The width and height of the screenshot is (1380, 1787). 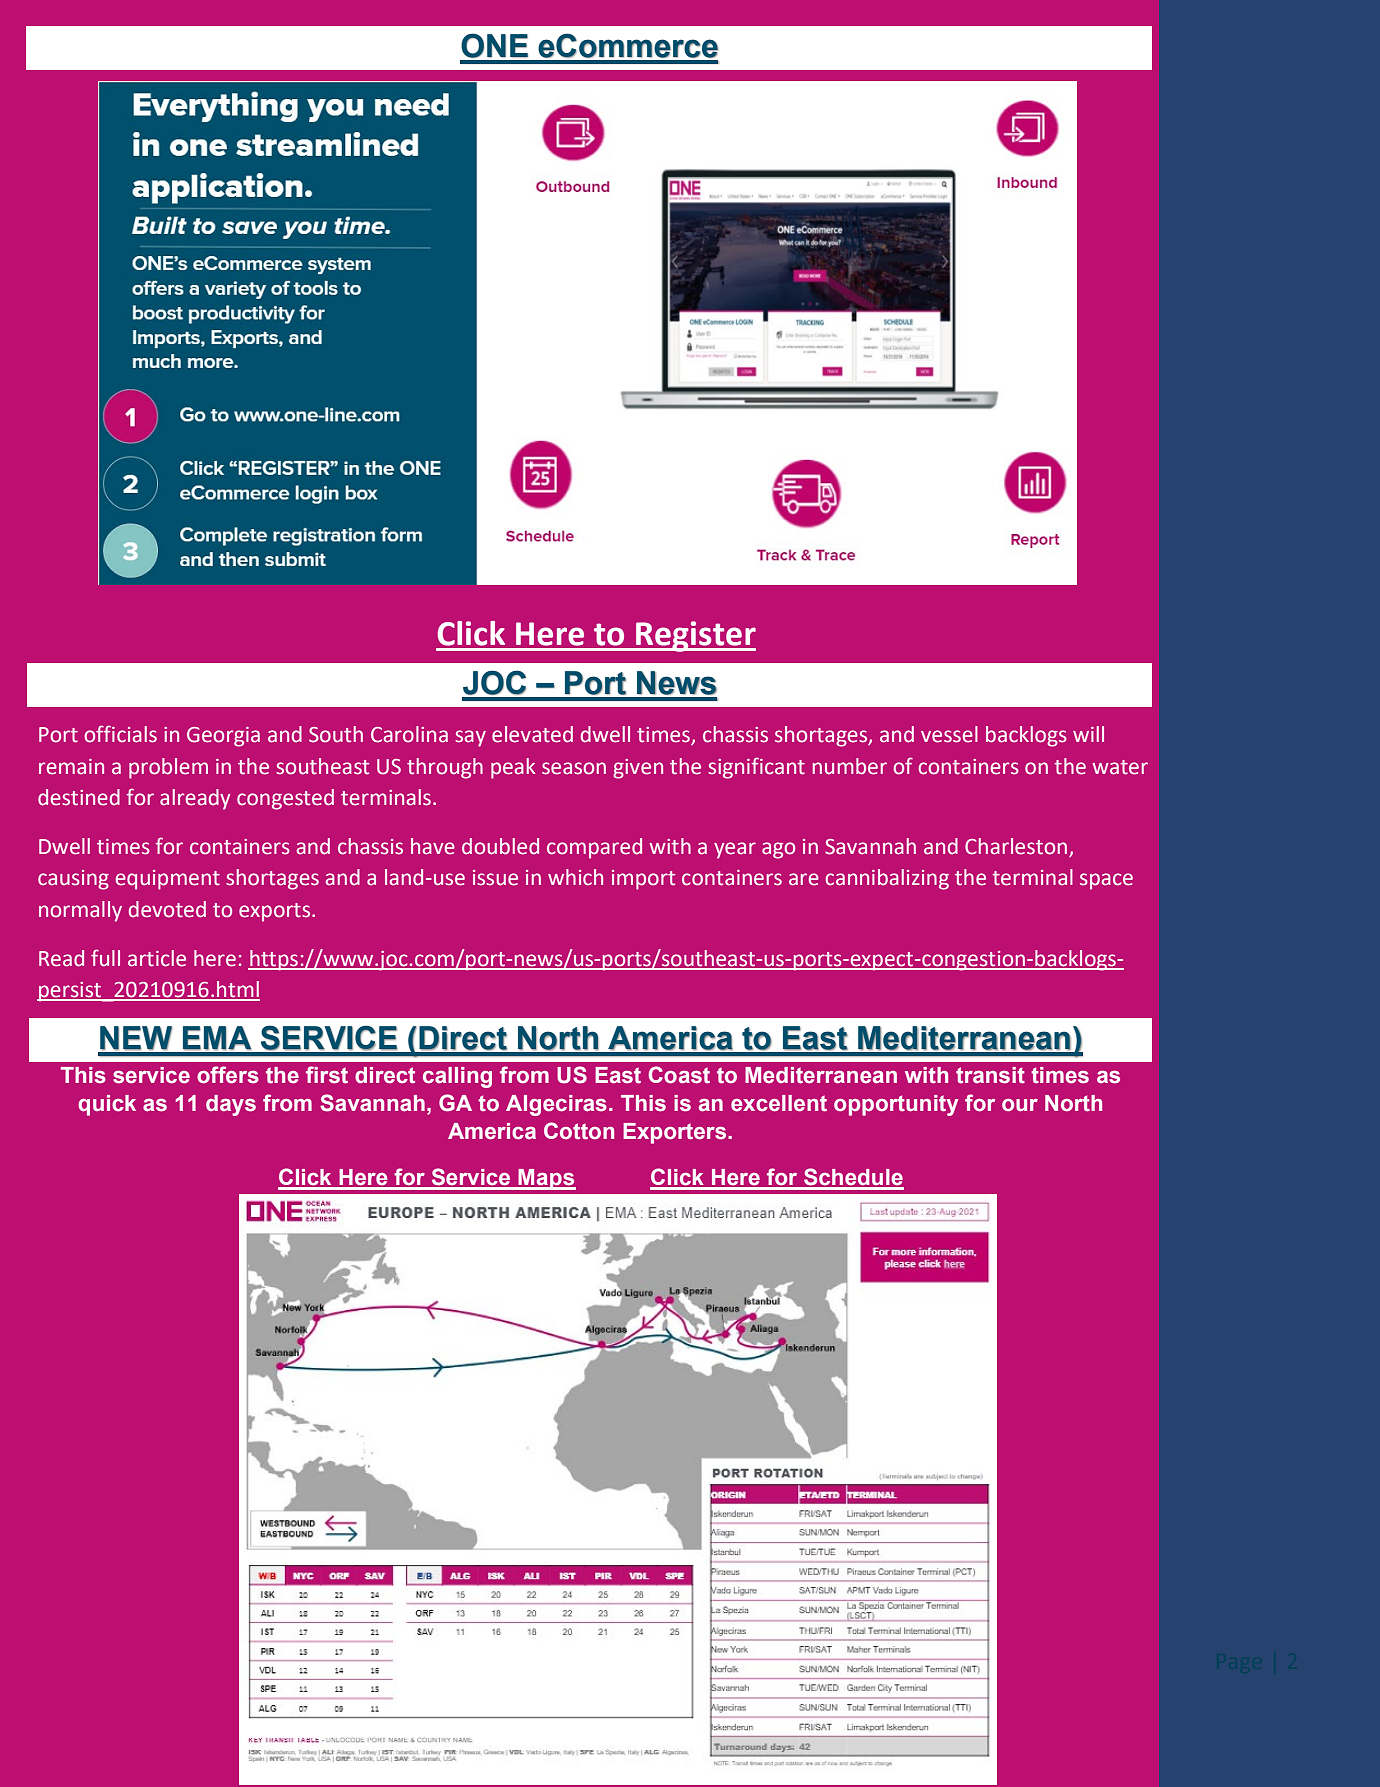 I want to click on which, so click(x=575, y=877).
